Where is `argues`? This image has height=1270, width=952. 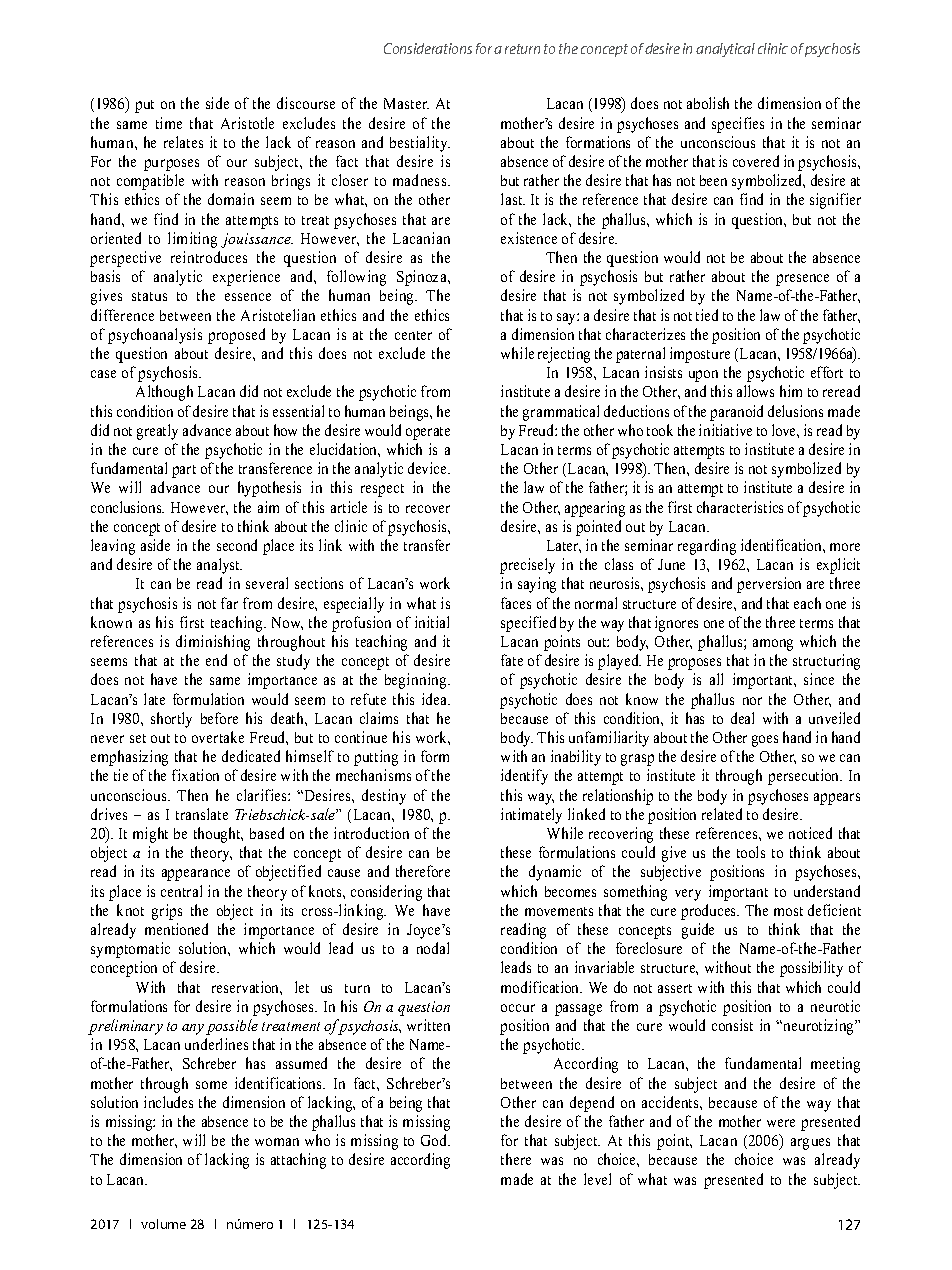 argues is located at coordinates (810, 1144).
